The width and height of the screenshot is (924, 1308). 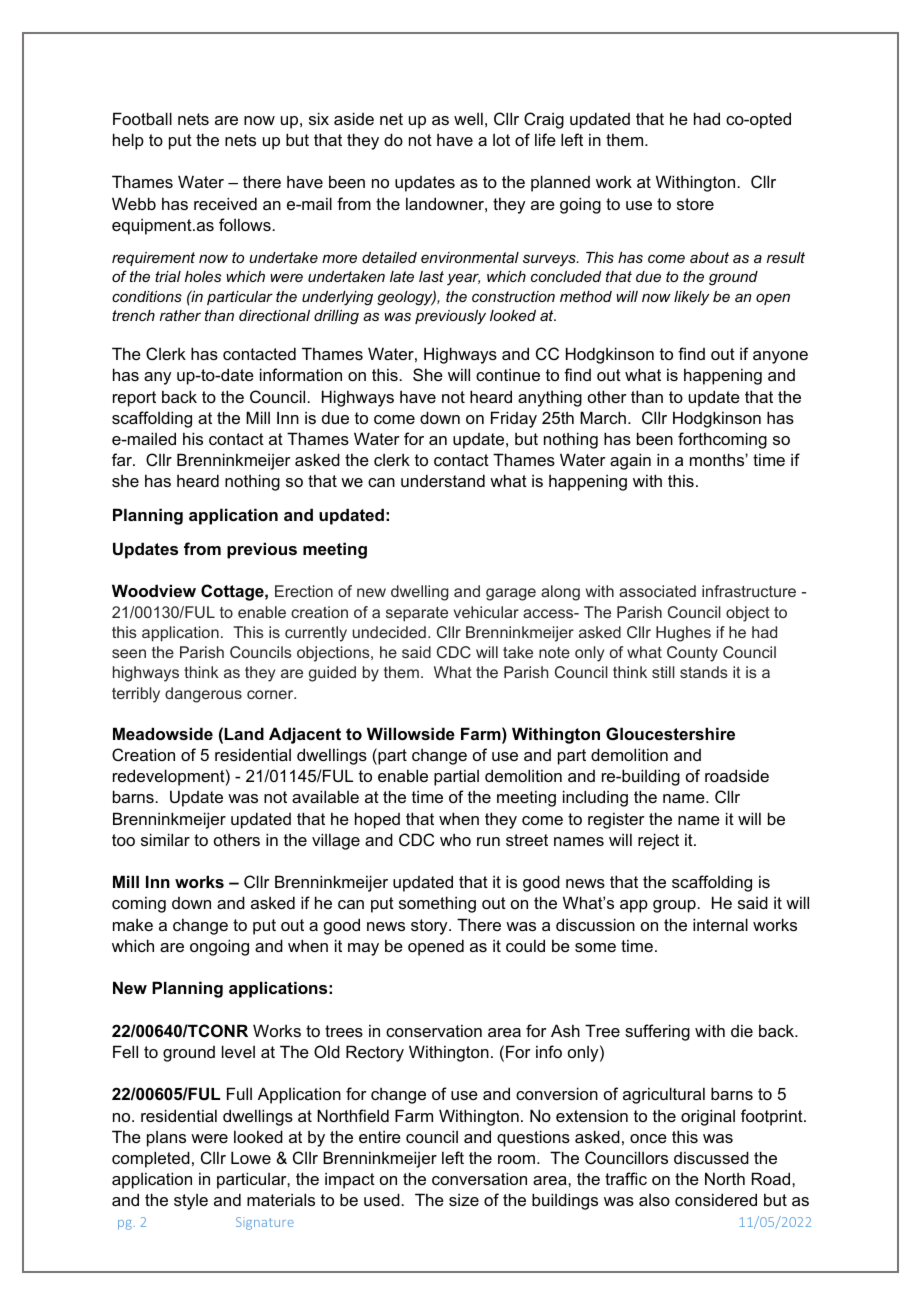 What do you see at coordinates (133, 924) in the screenshot?
I see `make` at bounding box center [133, 924].
